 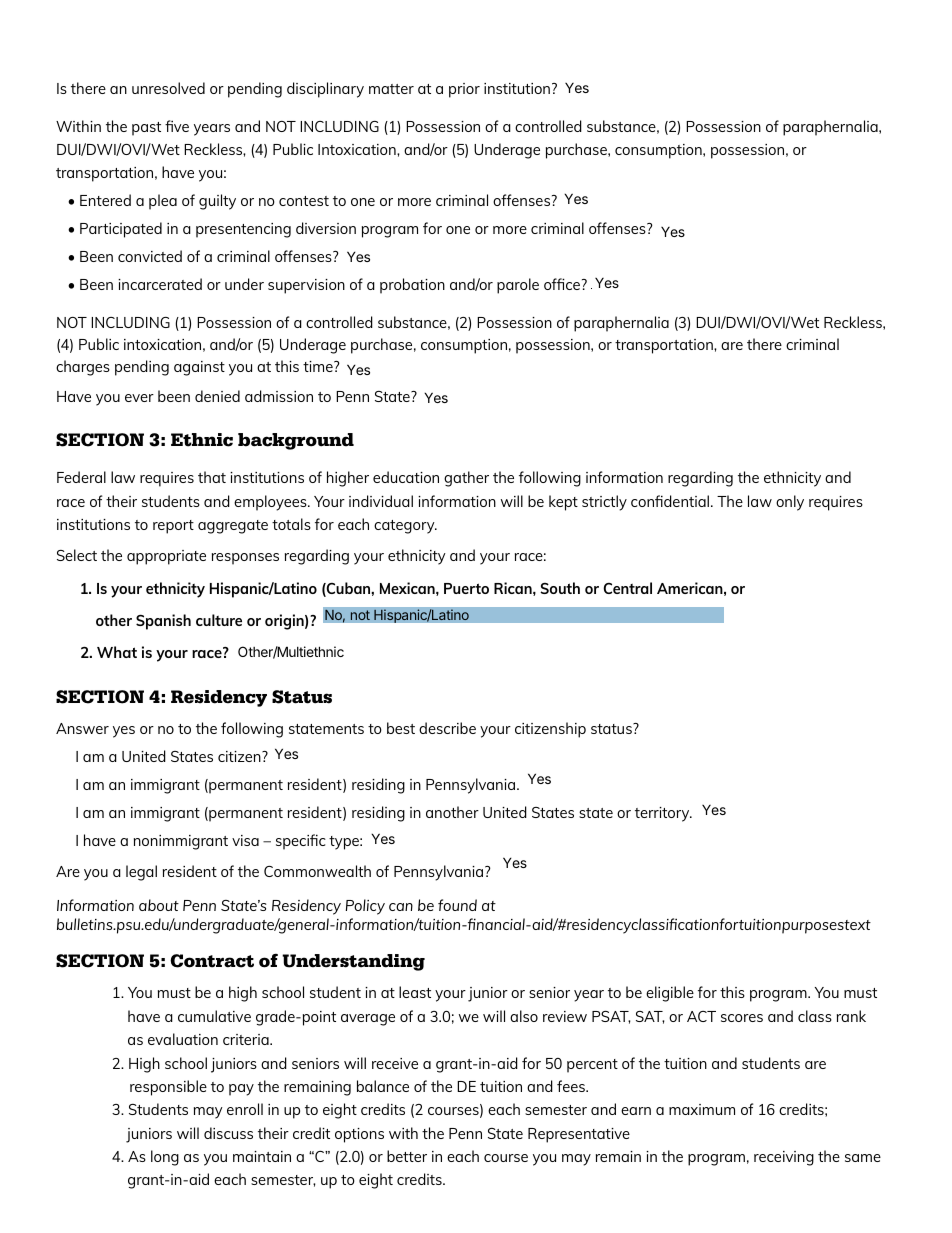 I want to click on office, so click(x=563, y=284).
